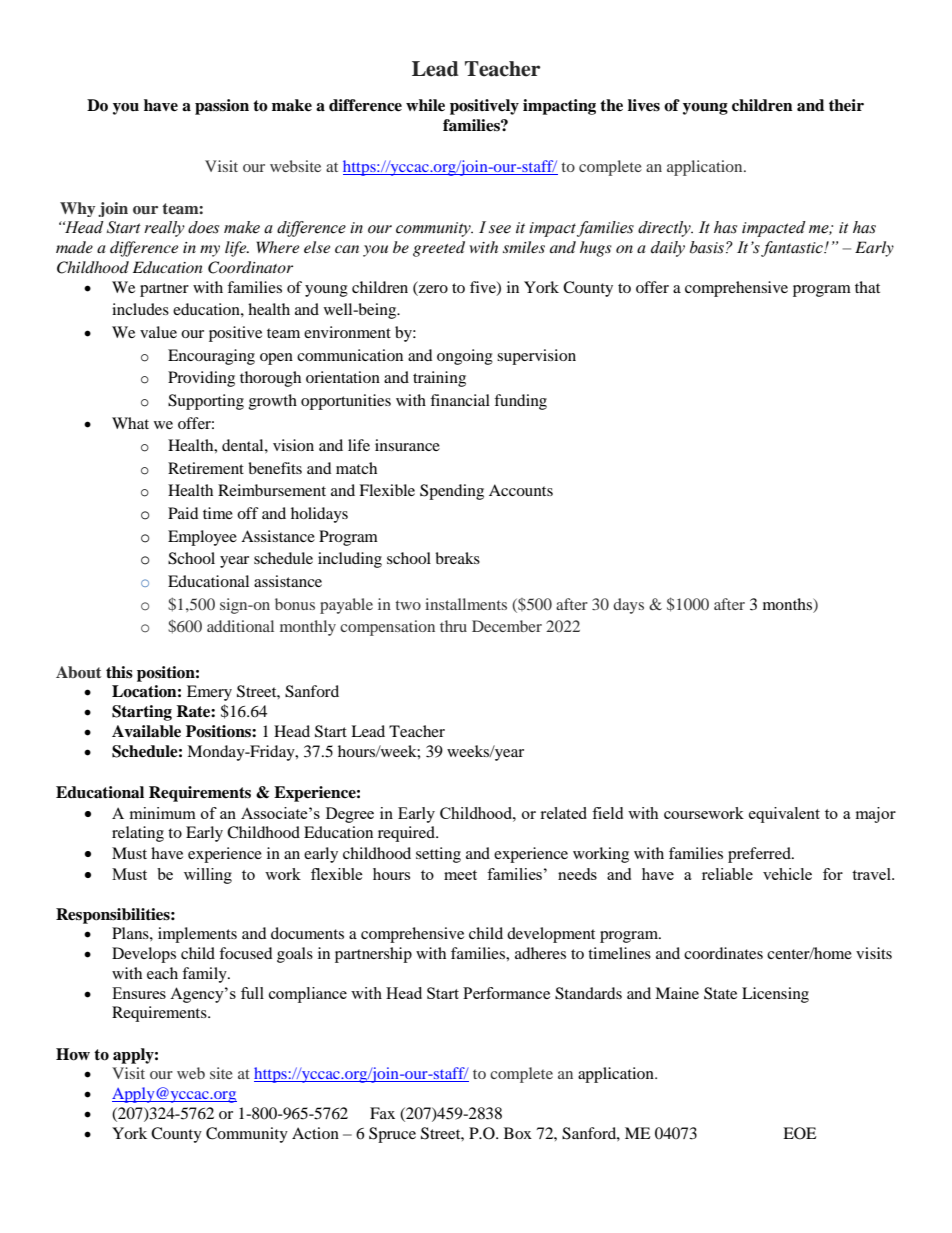 This screenshot has height=1233, width=952. Describe the element at coordinates (453, 626) in the screenshot. I see `thru` at that location.
